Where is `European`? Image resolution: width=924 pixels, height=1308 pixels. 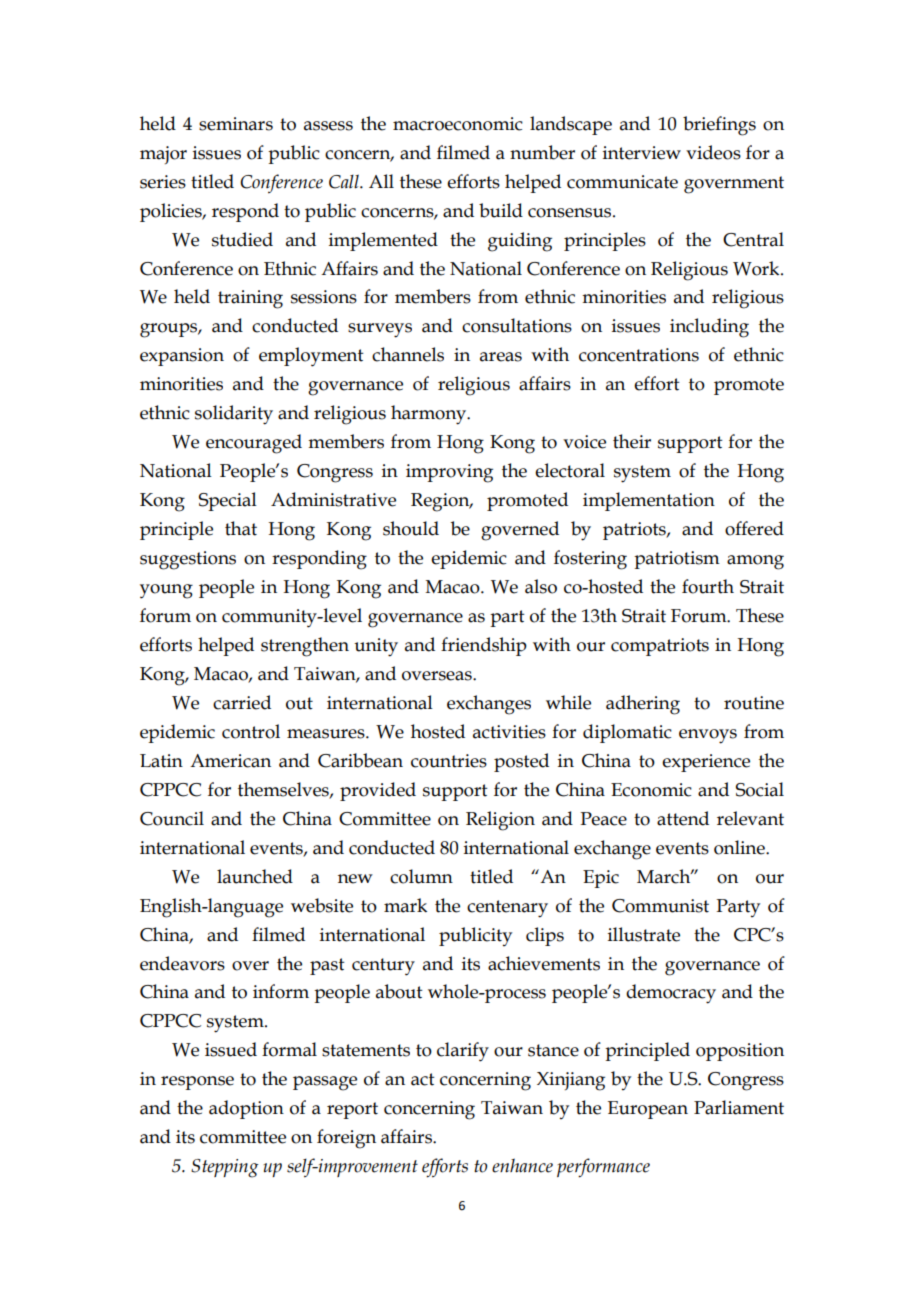
European is located at coordinates (648, 1110).
